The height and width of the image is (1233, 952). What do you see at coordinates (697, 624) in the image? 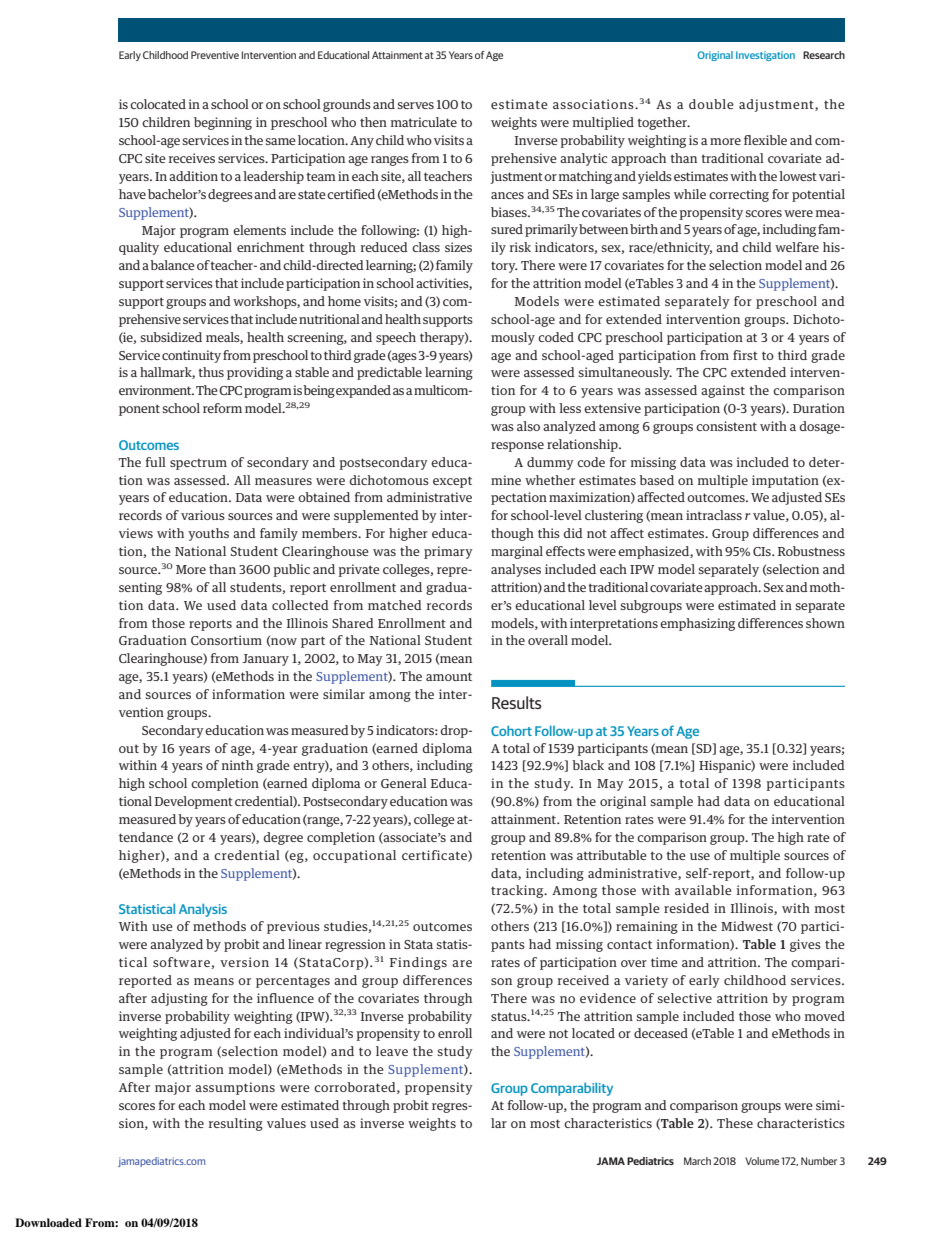
I see `emphasizing` at bounding box center [697, 624].
